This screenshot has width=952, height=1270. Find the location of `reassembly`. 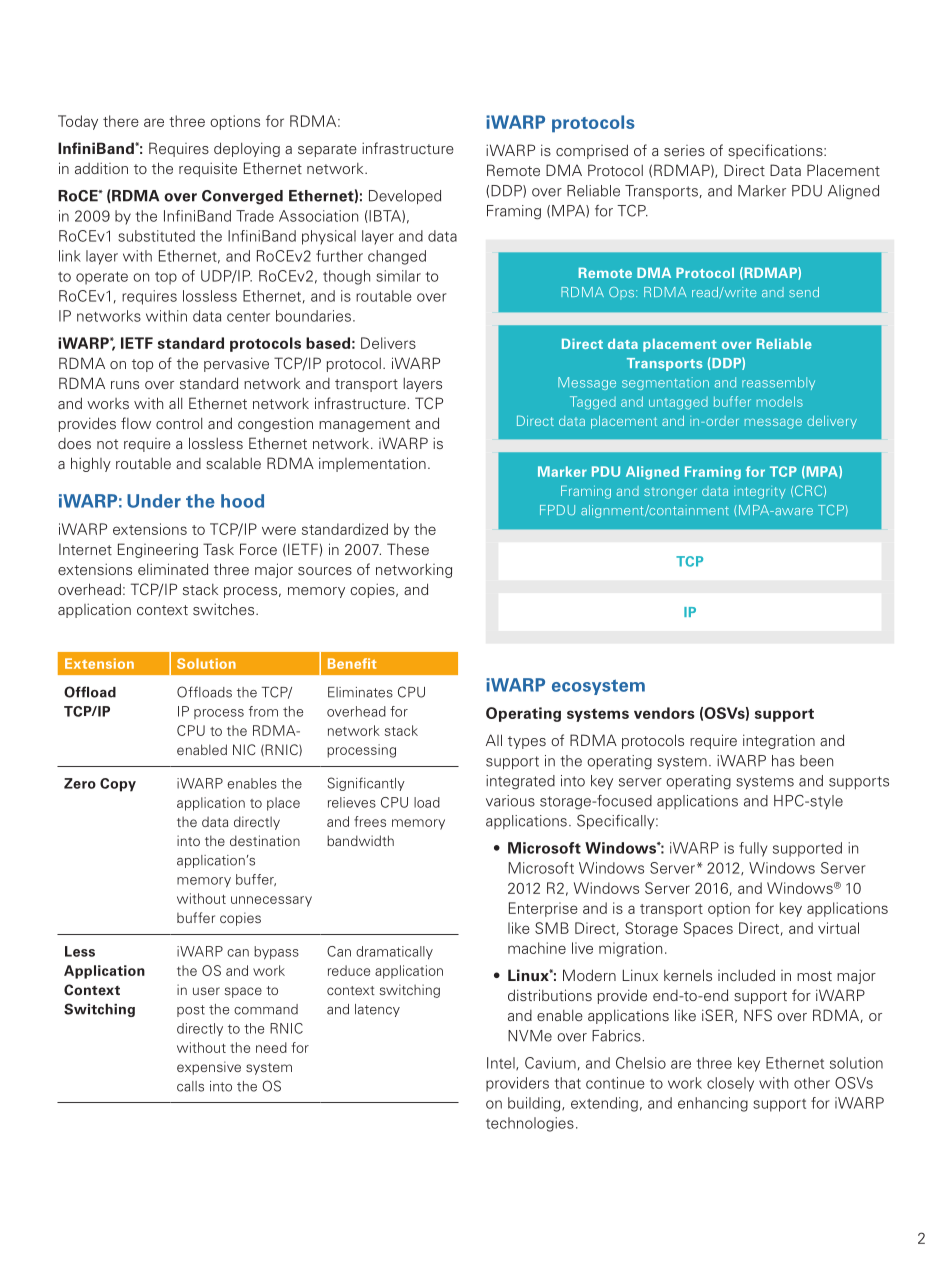

reassembly is located at coordinates (778, 383).
